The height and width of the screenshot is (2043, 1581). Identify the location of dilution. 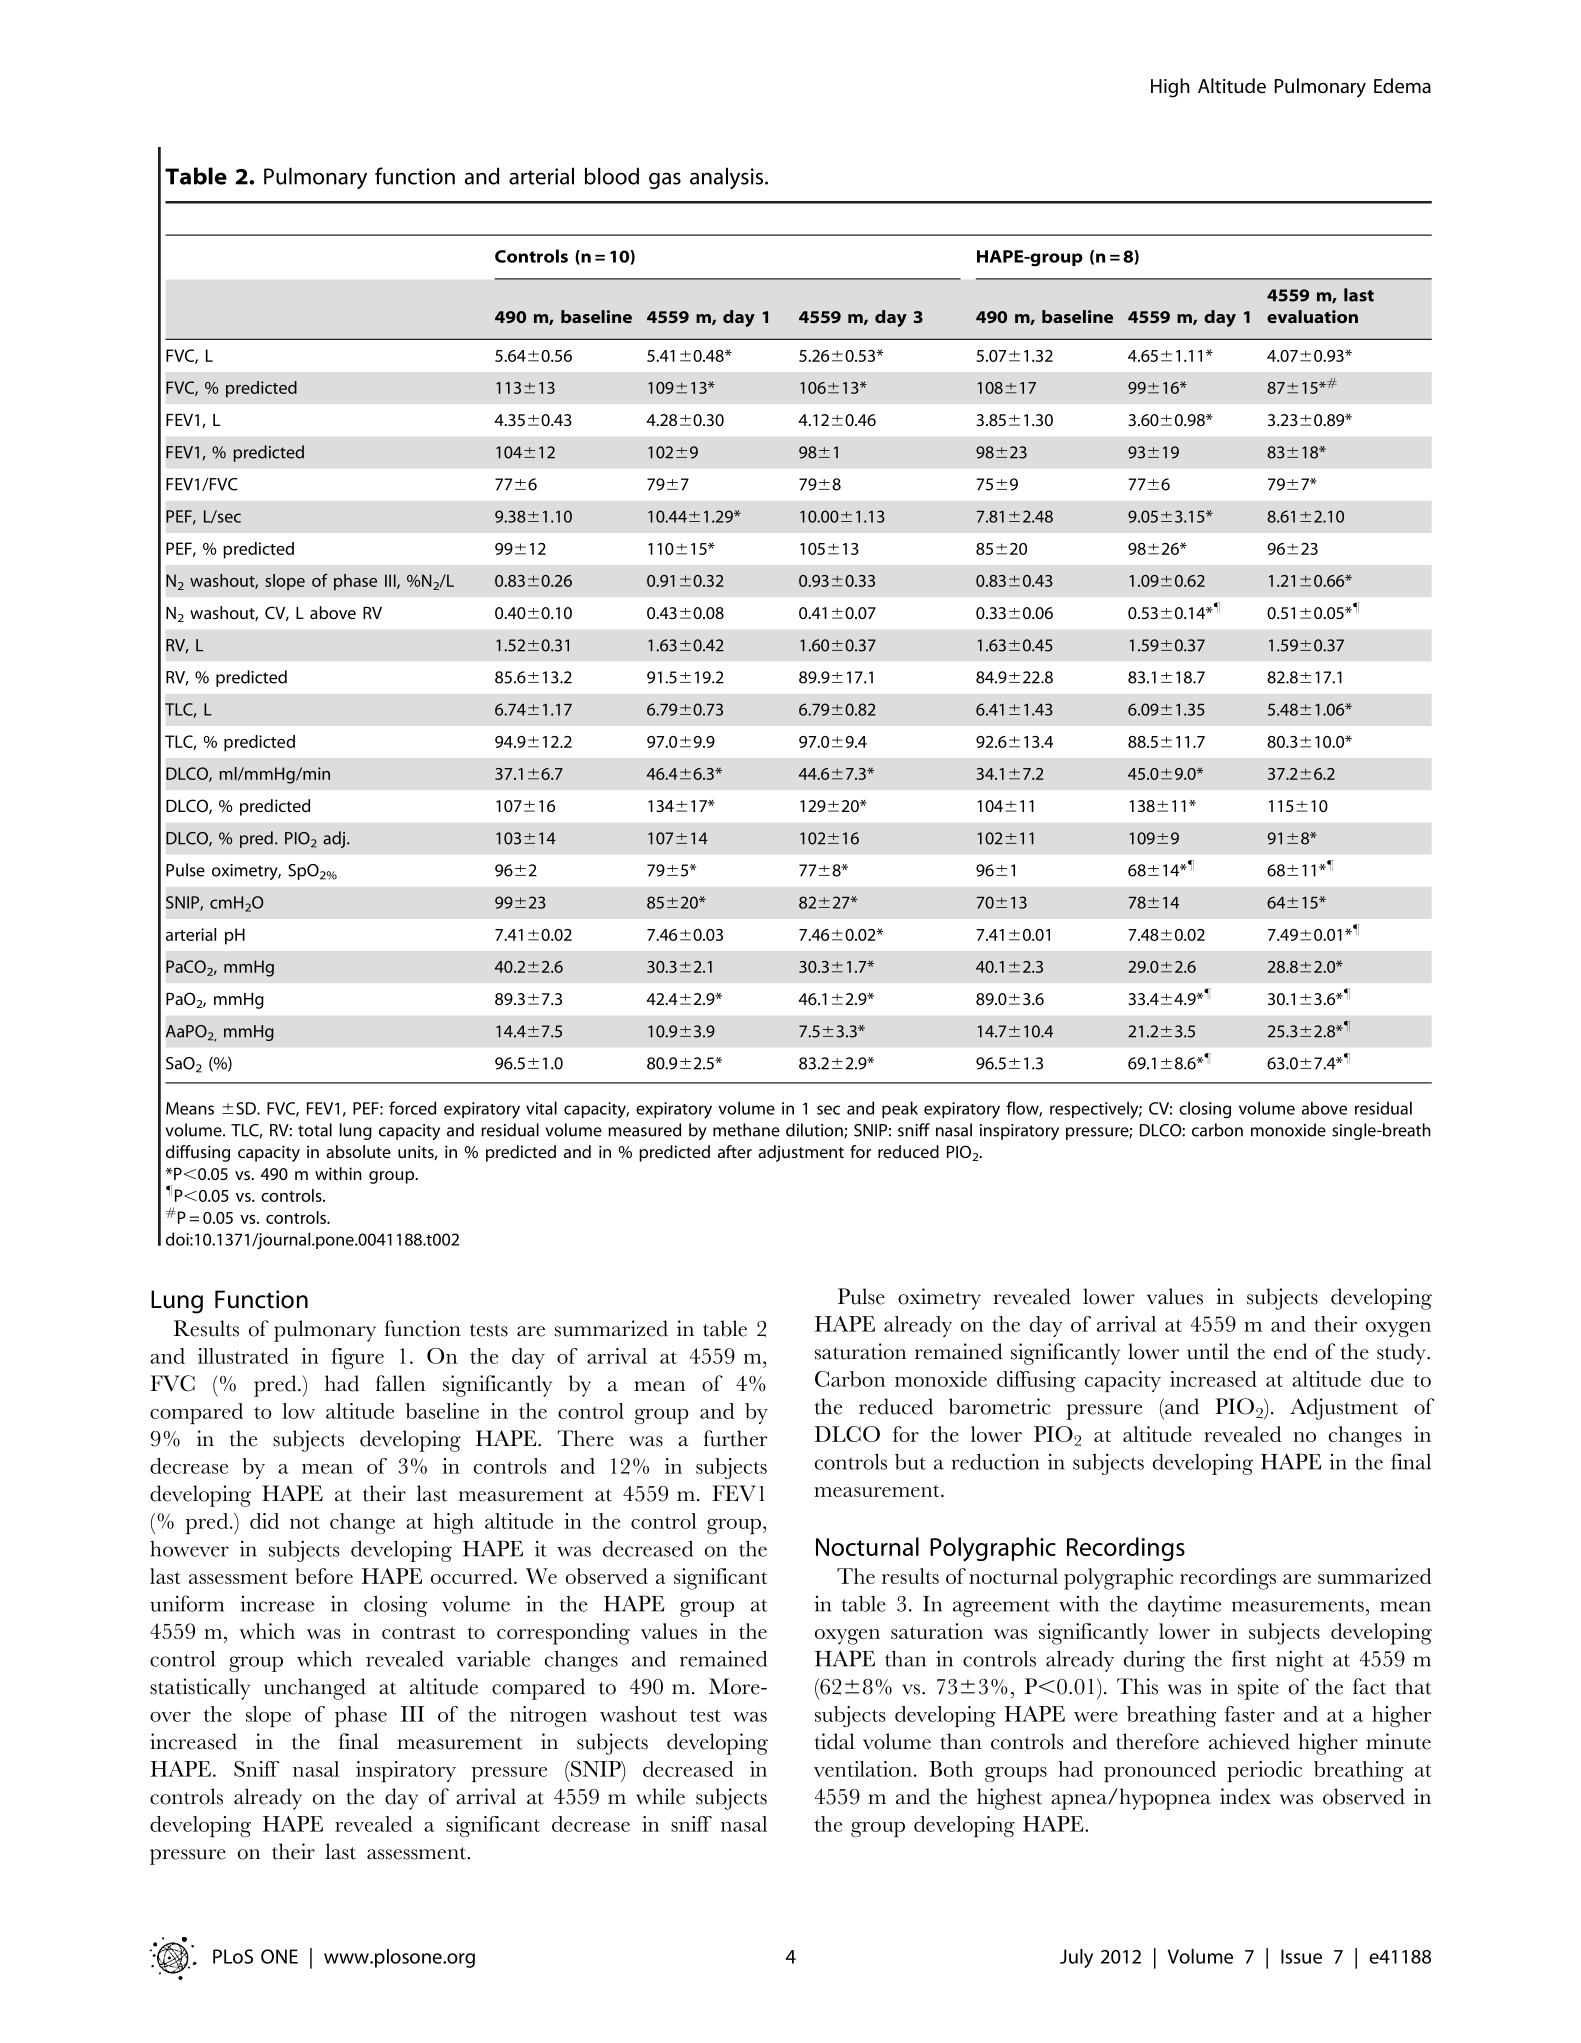
(815, 1131).
